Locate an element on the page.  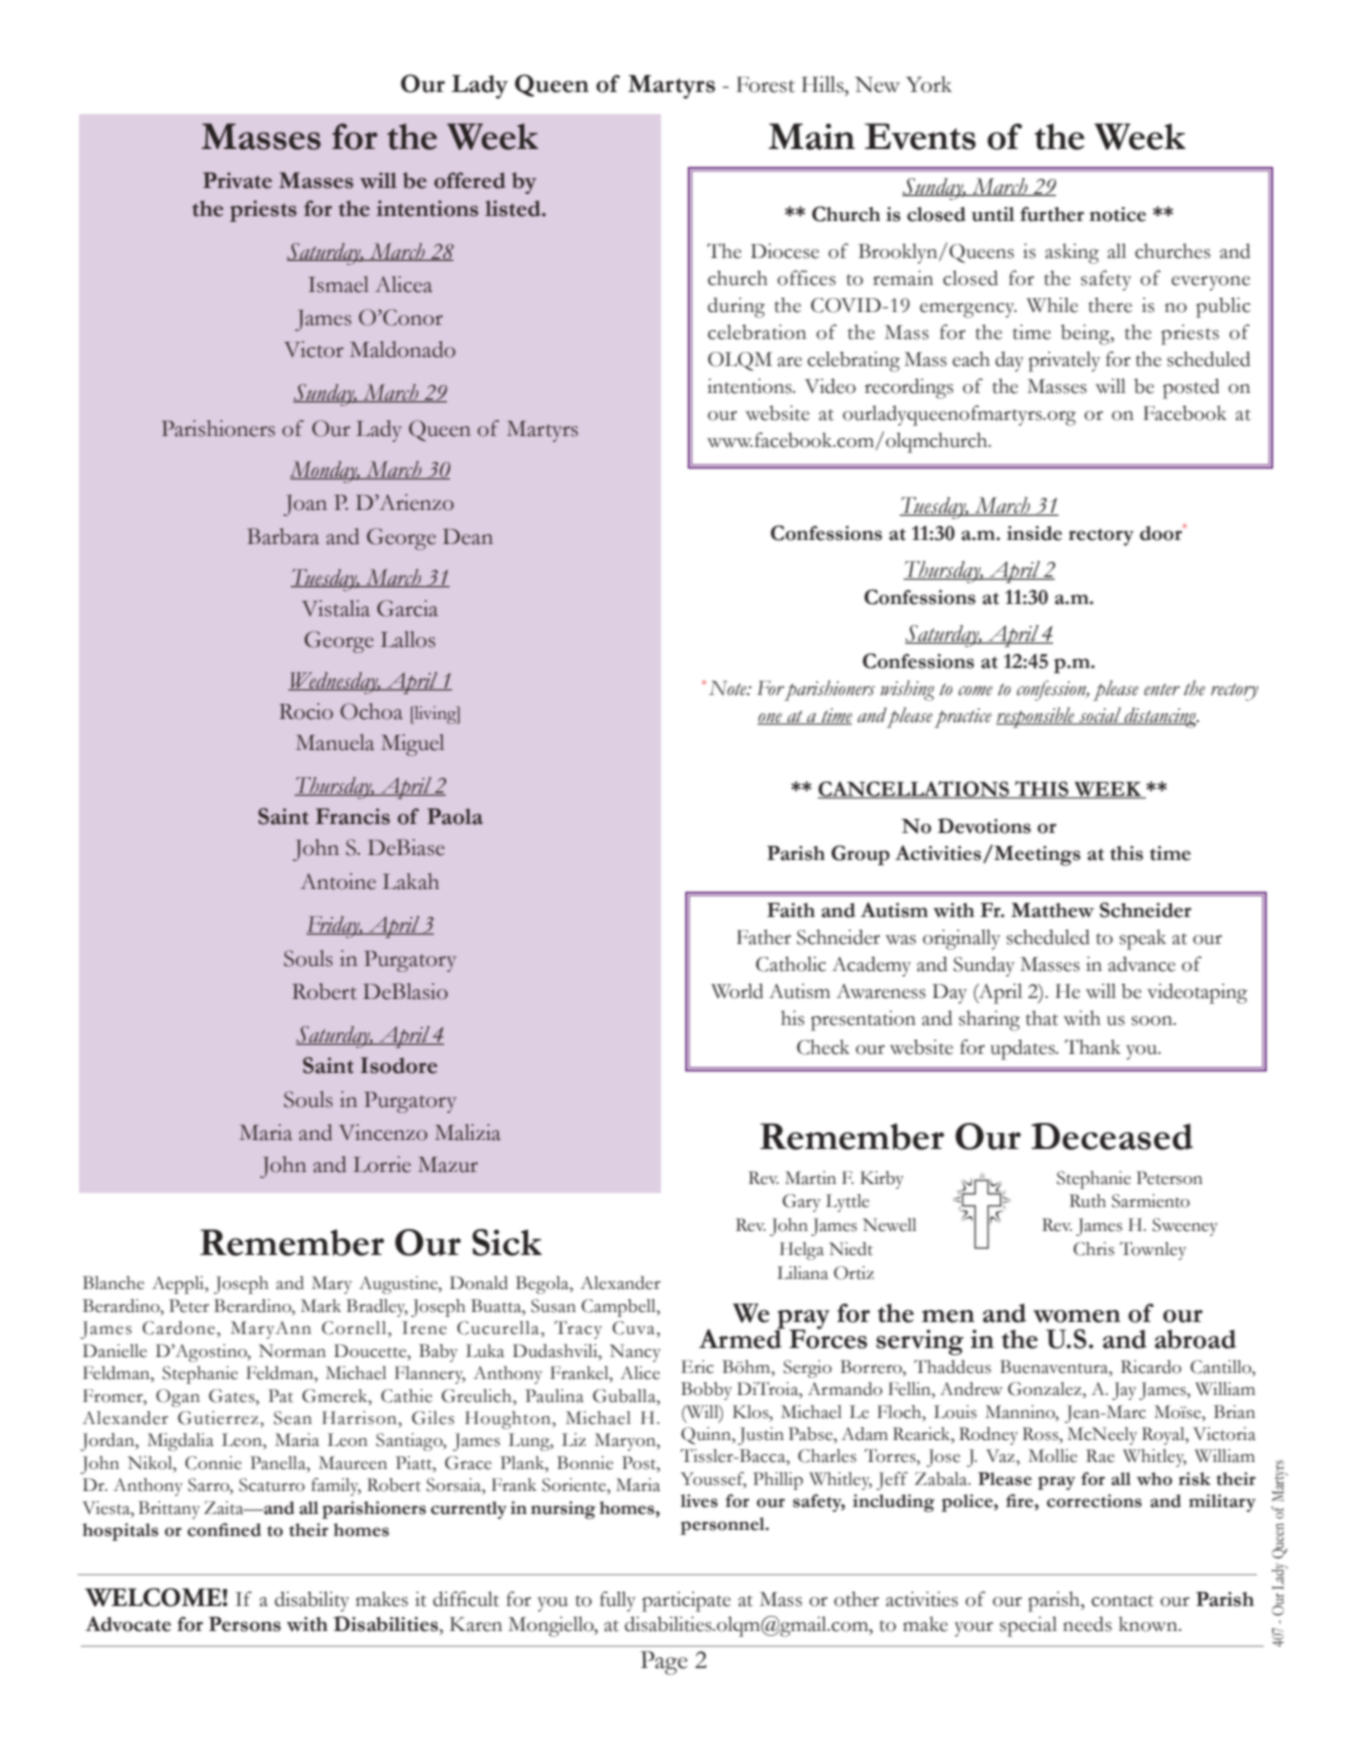
notice is located at coordinates (1118, 214).
